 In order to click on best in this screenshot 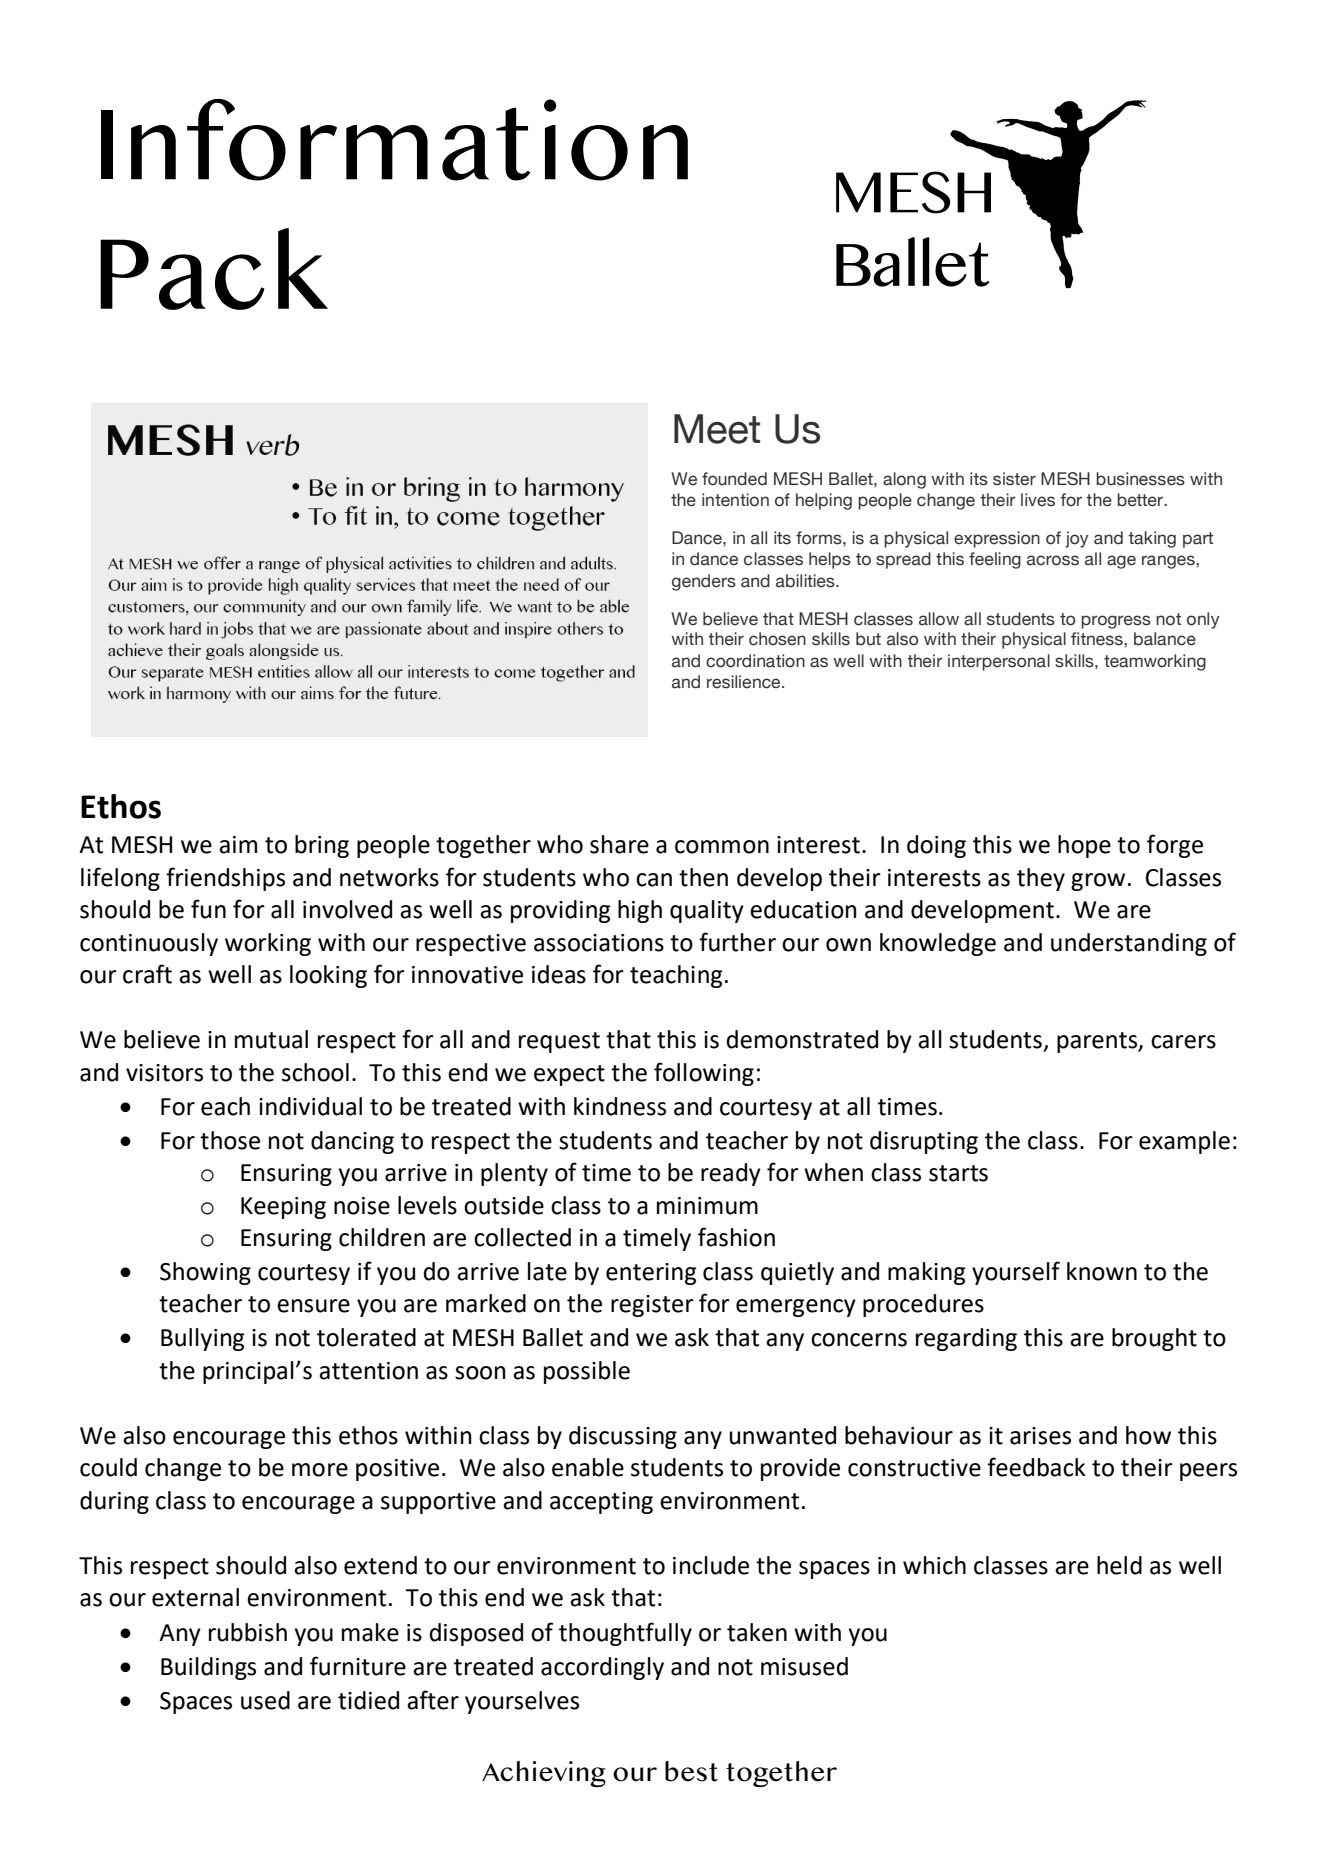, I will do `click(691, 1771)`.
